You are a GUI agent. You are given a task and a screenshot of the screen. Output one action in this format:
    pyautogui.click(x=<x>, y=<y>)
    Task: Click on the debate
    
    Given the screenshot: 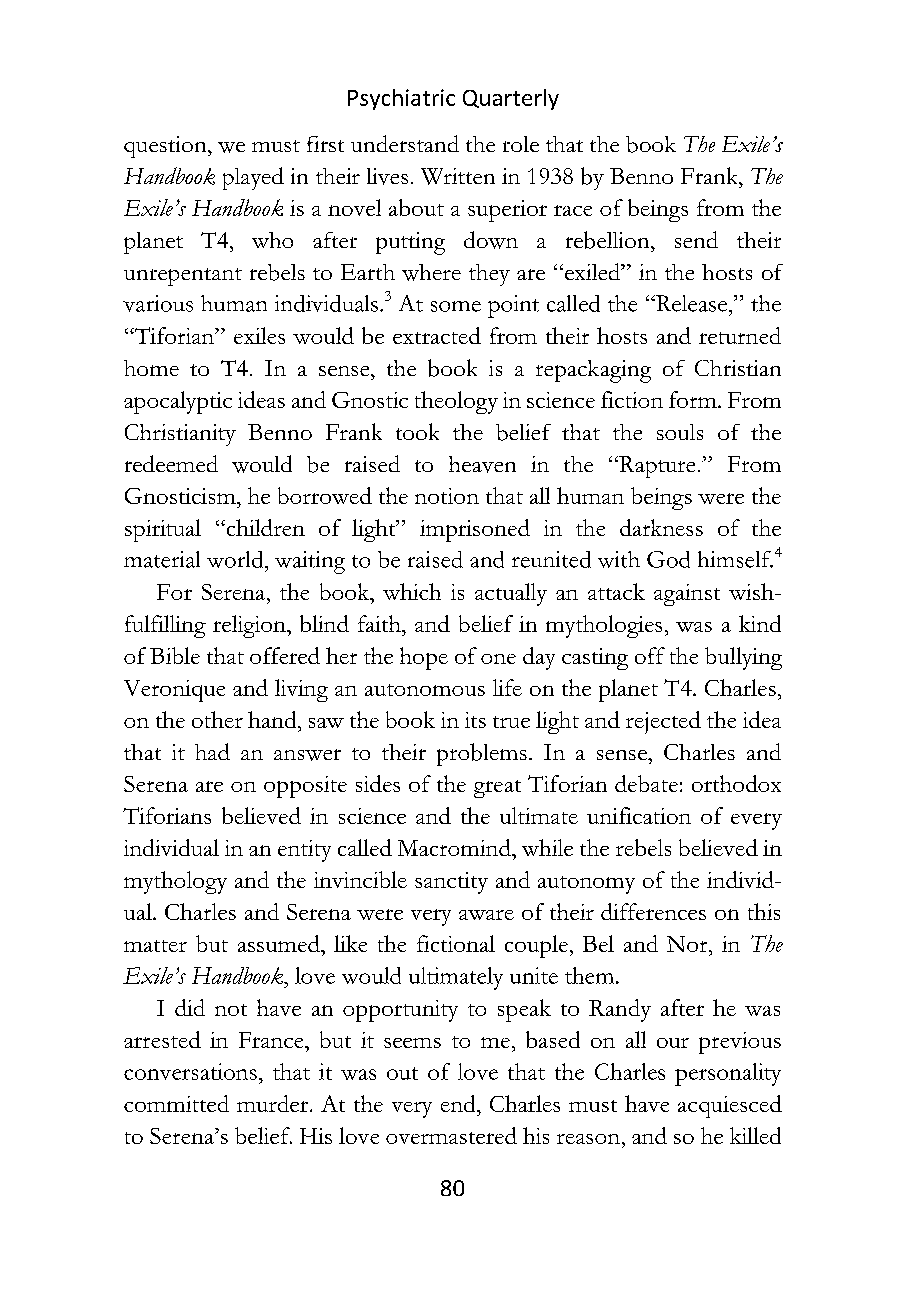 What is the action you would take?
    pyautogui.click(x=646, y=783)
